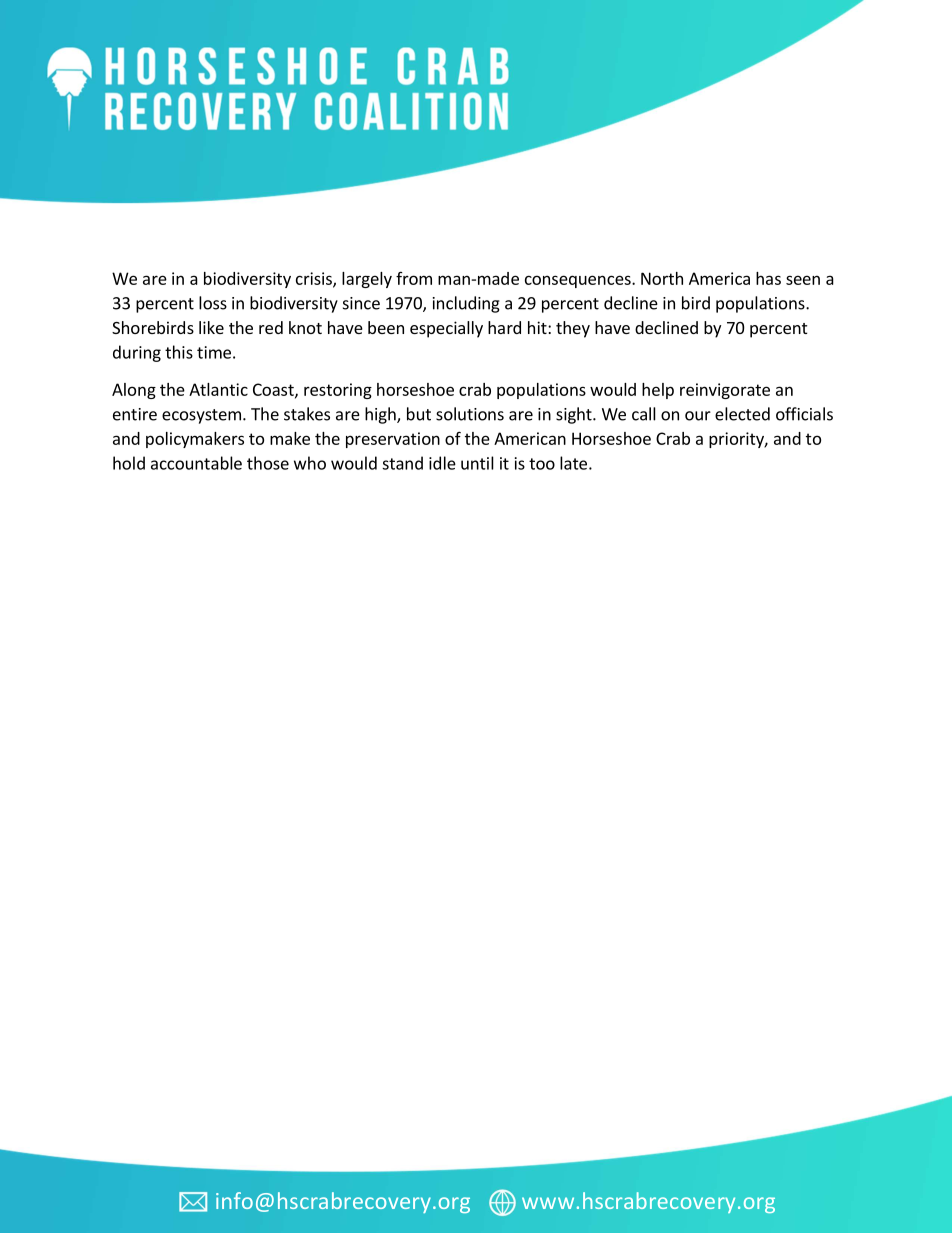 The height and width of the screenshot is (1233, 952). What do you see at coordinates (196, 463) in the screenshot?
I see `accountable` at bounding box center [196, 463].
